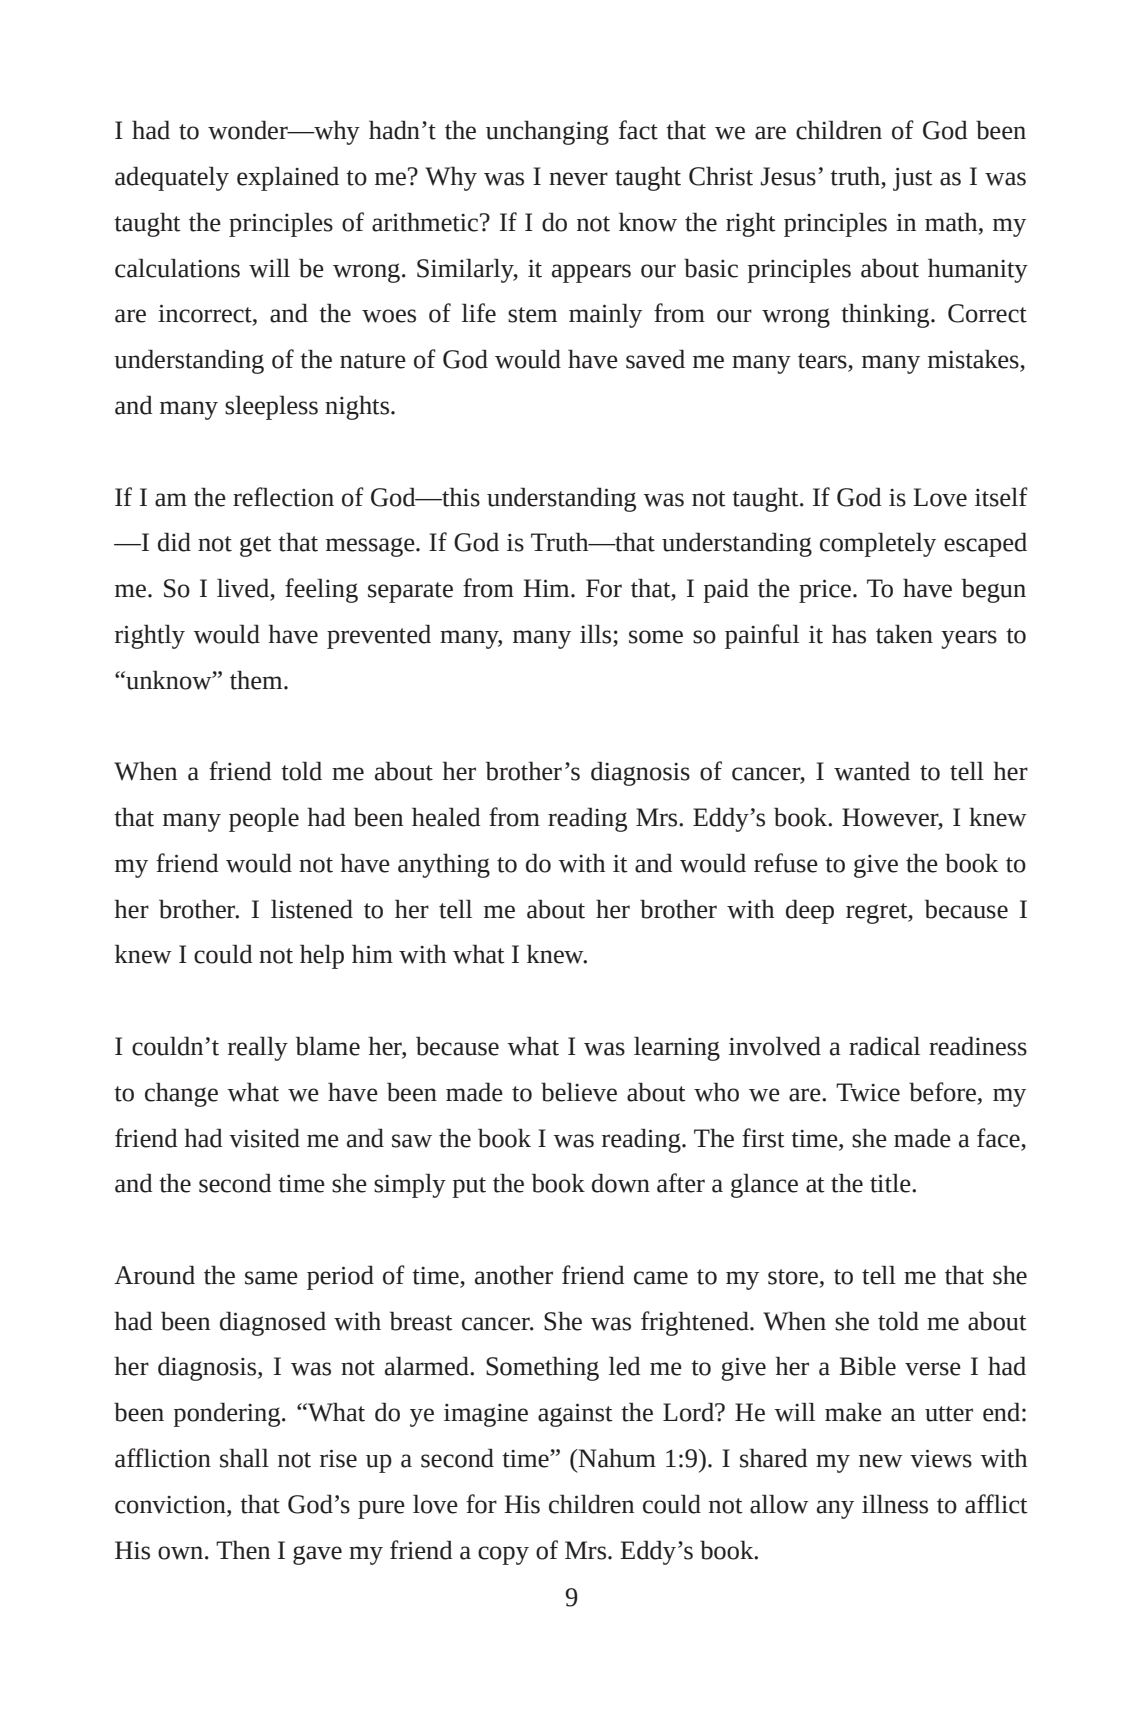 Image resolution: width=1143 pixels, height=1715 pixels. I want to click on Then, so click(243, 1550).
